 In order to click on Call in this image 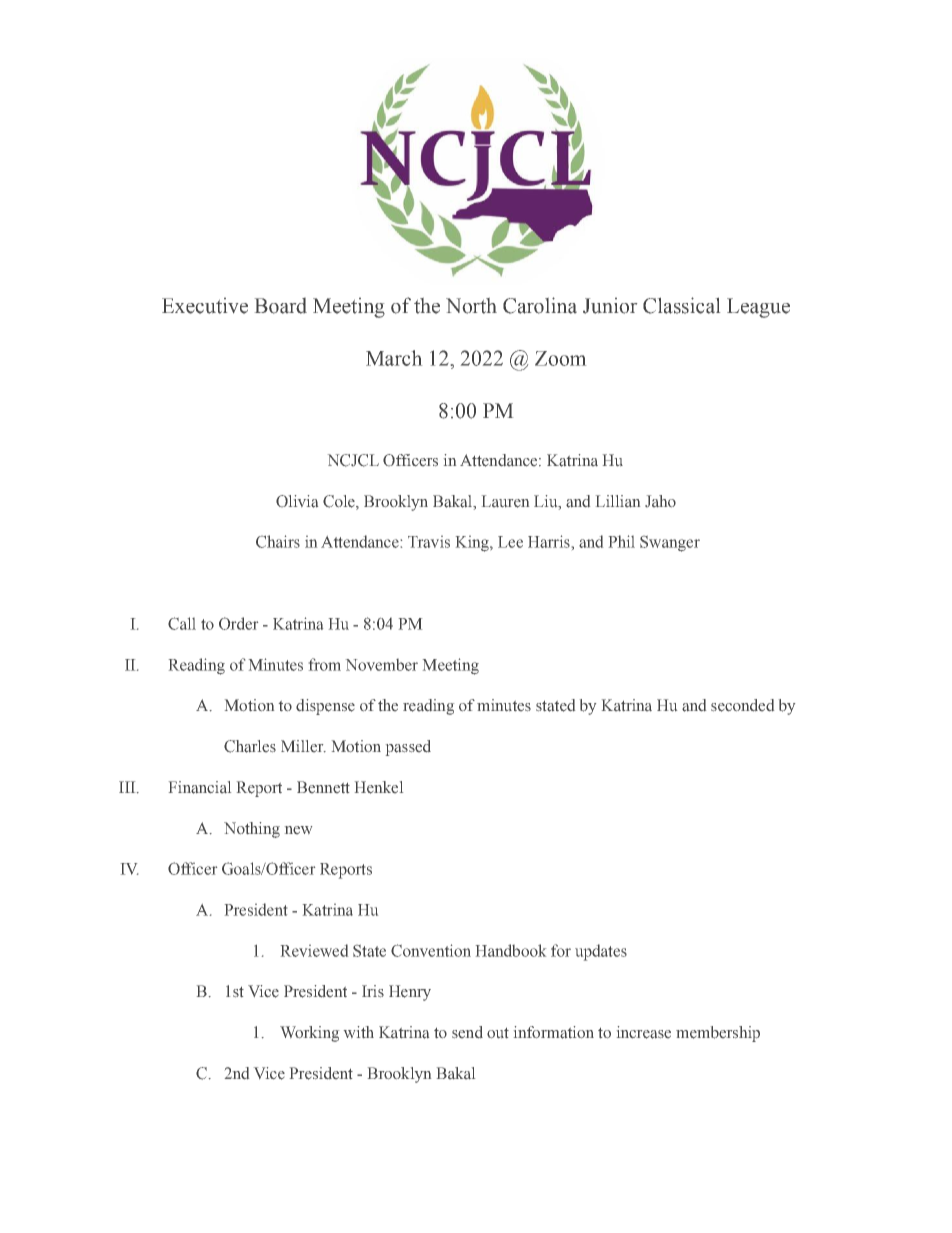, I will do `click(182, 623)`.
